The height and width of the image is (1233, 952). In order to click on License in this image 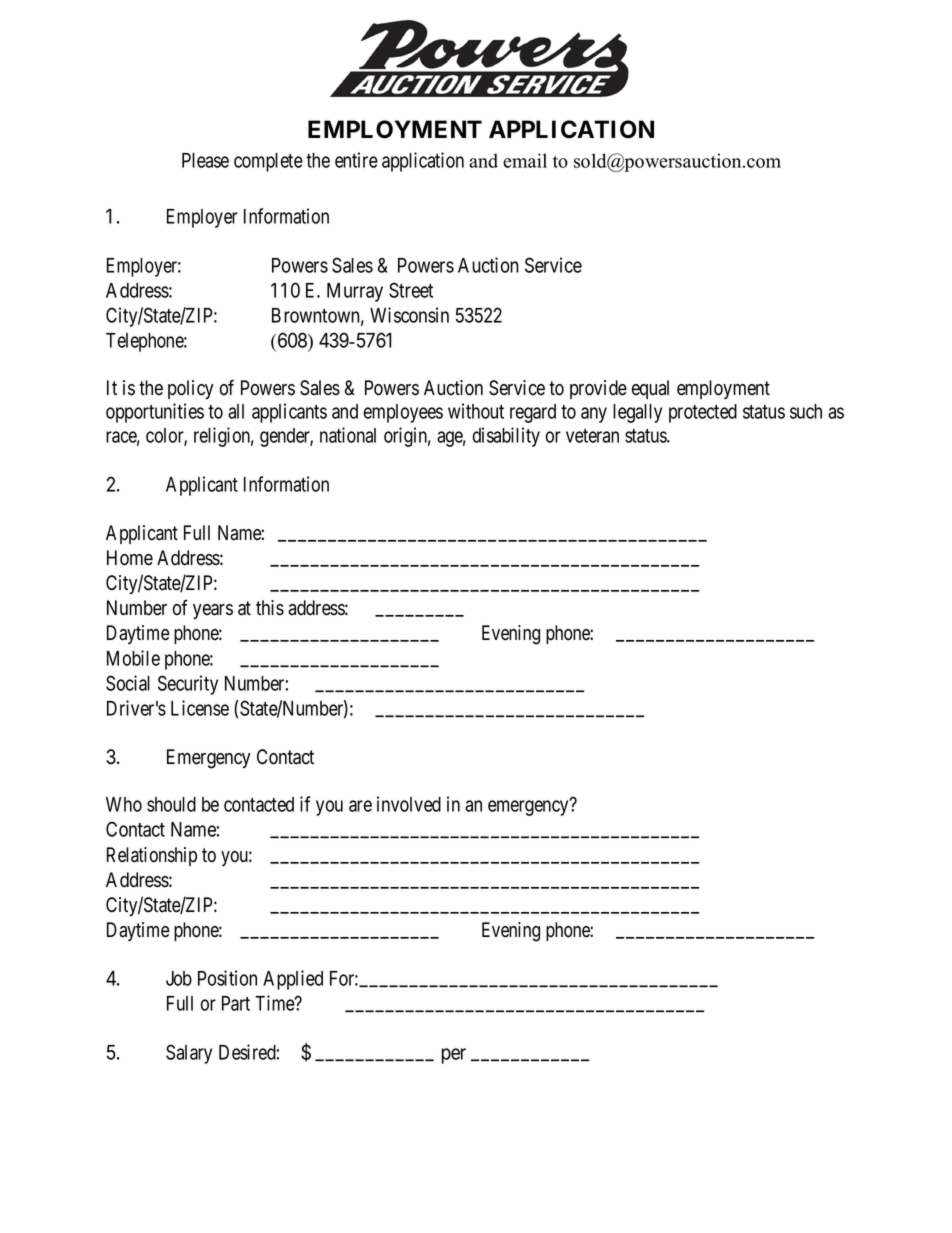, I will do `click(200, 708)`.
